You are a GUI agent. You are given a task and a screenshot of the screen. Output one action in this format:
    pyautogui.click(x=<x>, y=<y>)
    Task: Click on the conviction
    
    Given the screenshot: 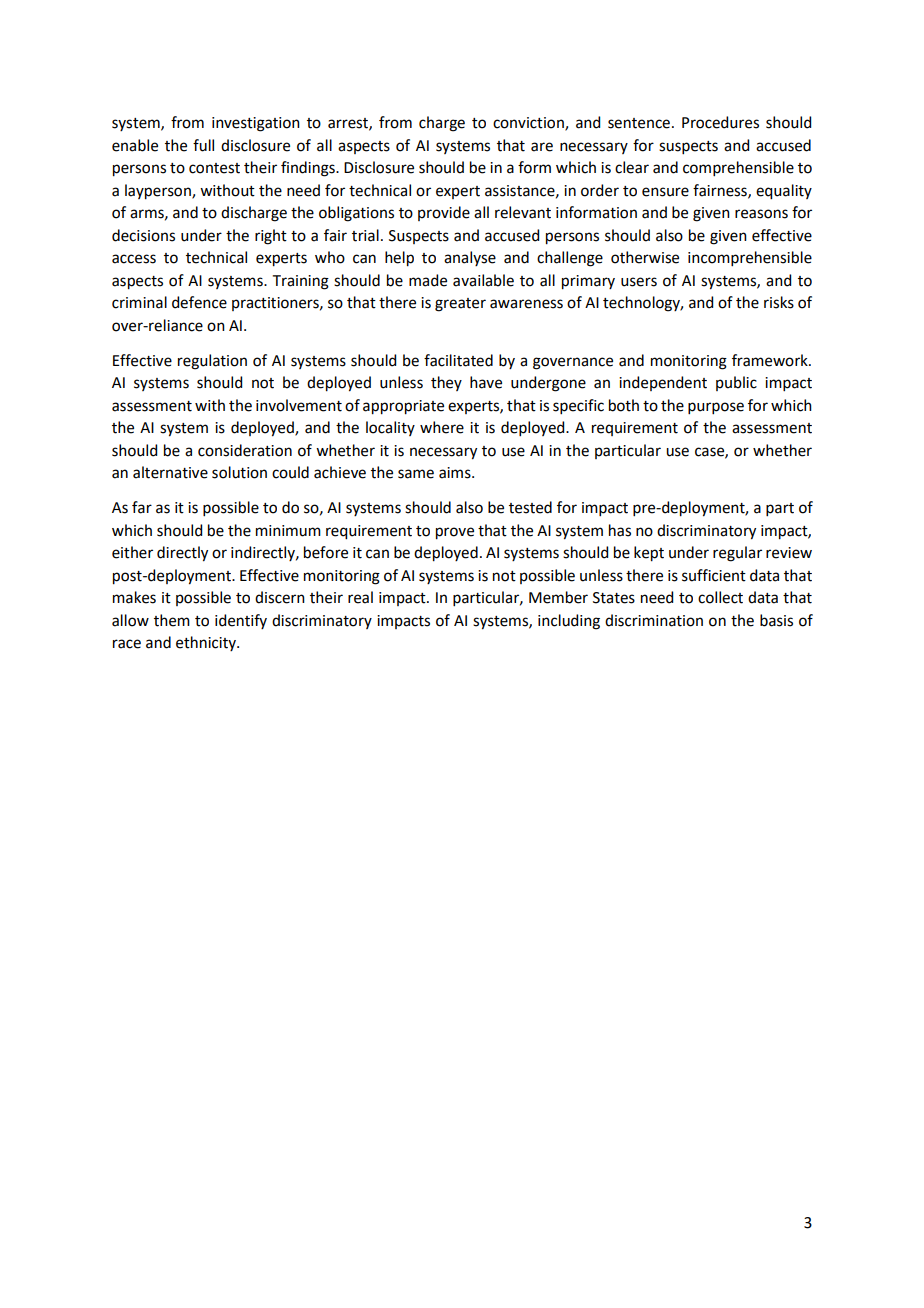 What is the action you would take?
    pyautogui.click(x=529, y=124)
